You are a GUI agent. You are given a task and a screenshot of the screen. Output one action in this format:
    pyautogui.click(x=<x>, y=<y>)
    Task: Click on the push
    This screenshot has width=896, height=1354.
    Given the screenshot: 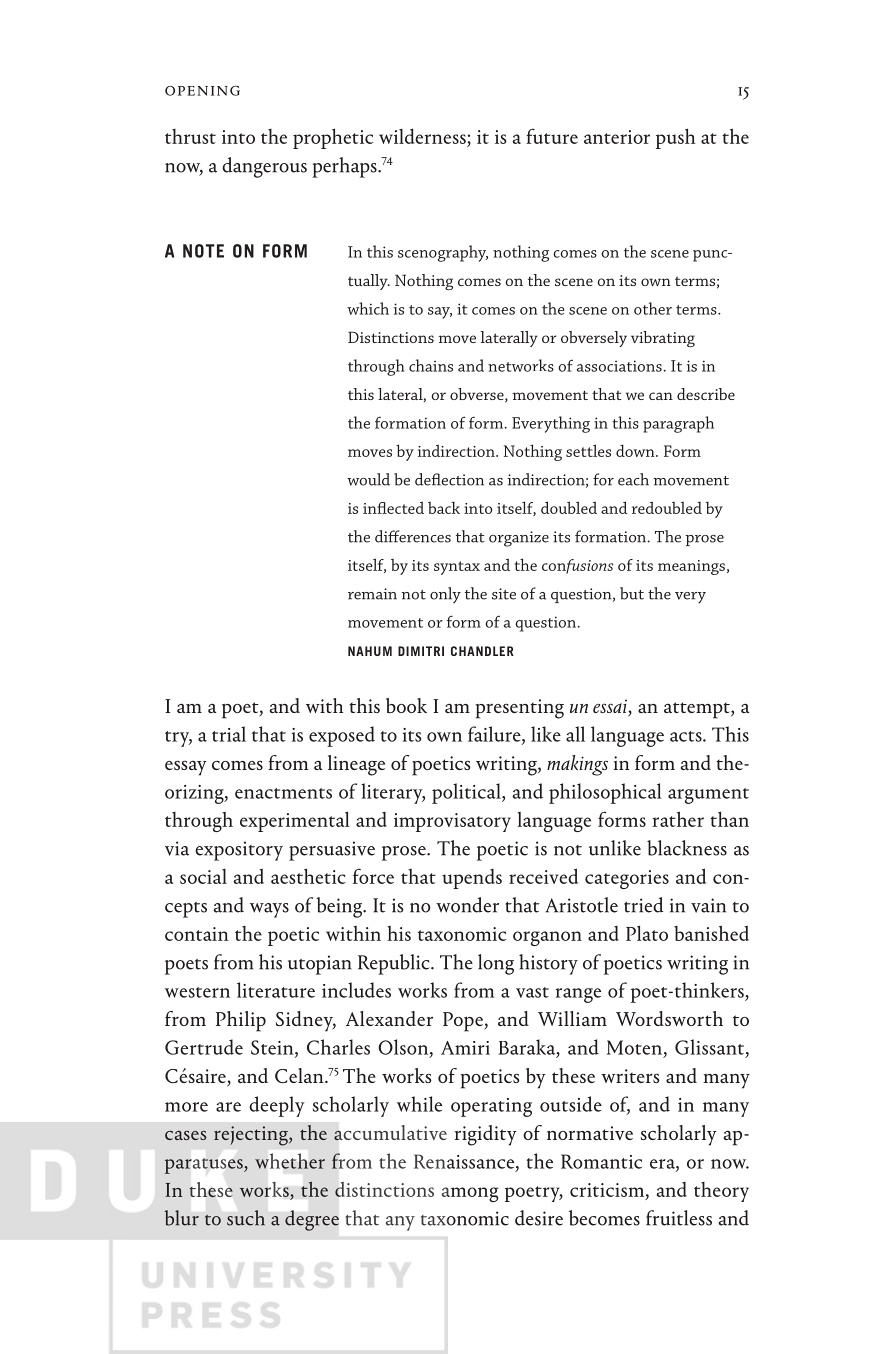 What is the action you would take?
    pyautogui.click(x=675, y=138)
